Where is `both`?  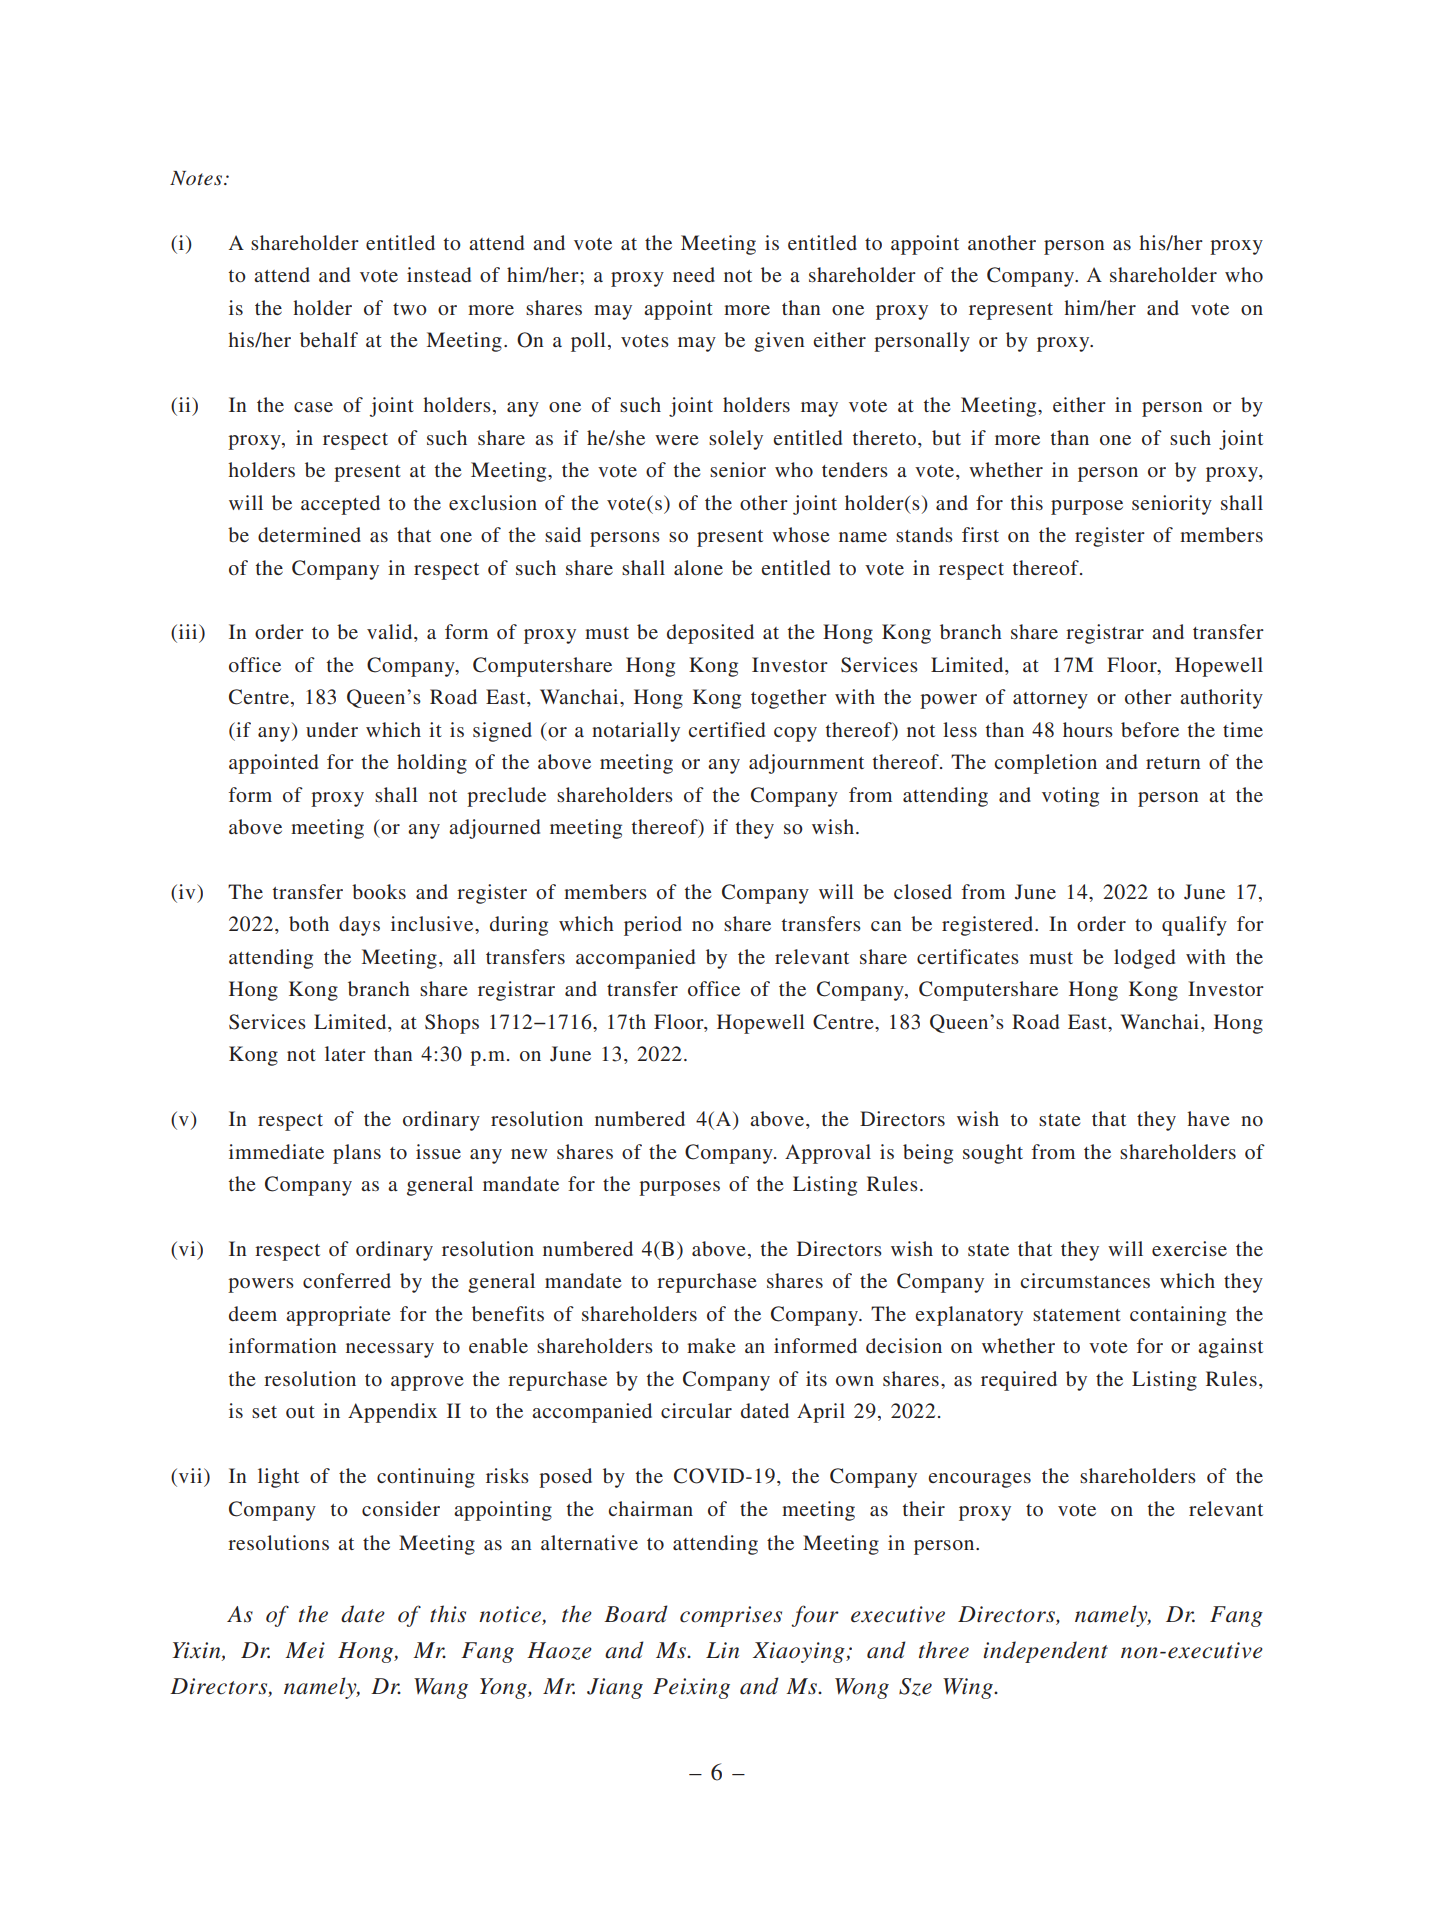 both is located at coordinates (309, 923).
